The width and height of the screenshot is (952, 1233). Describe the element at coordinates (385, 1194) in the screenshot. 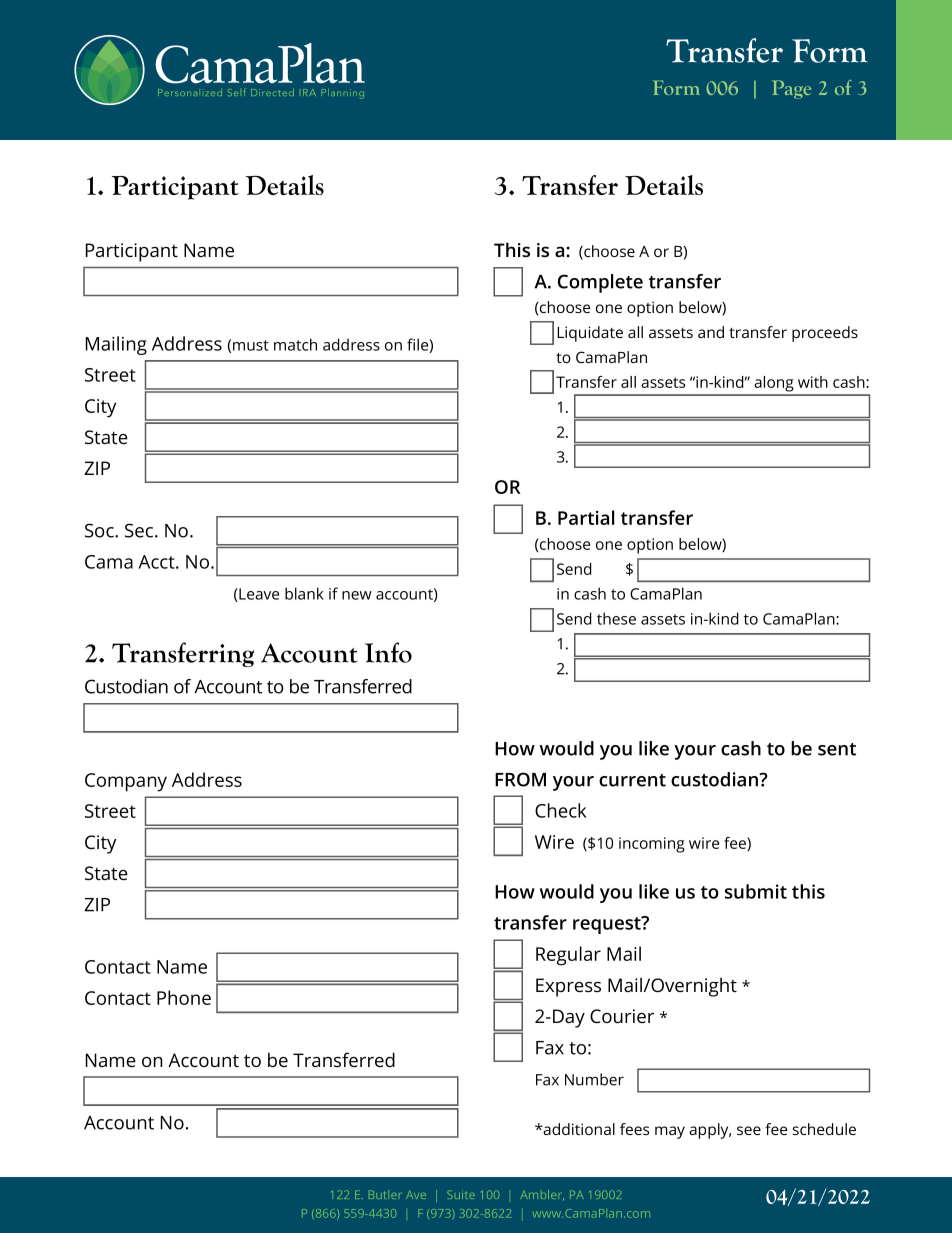

I see `Butler` at that location.
